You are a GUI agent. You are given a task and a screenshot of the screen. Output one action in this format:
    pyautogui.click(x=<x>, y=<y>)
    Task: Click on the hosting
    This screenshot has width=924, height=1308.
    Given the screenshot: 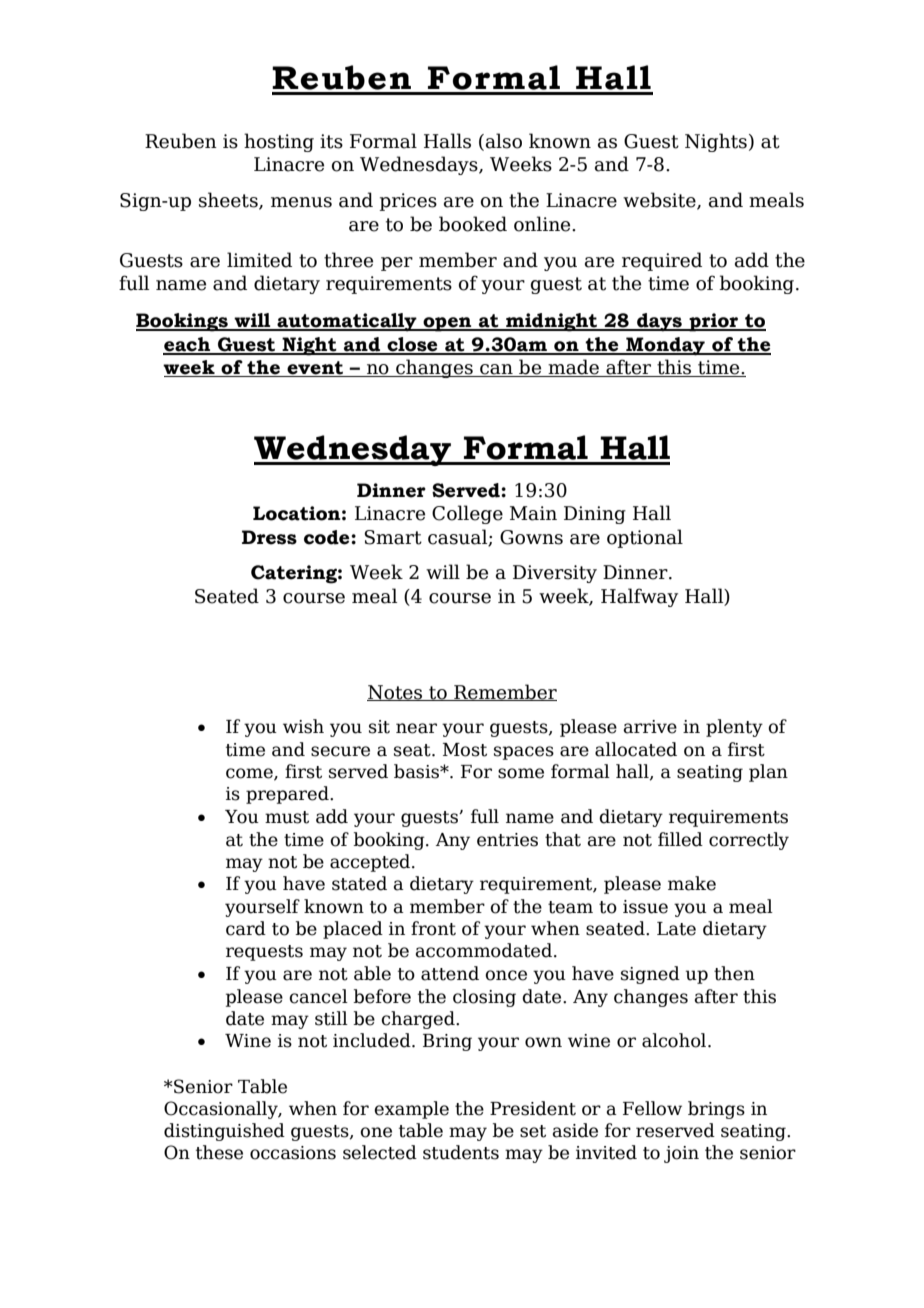 What is the action you would take?
    pyautogui.click(x=279, y=142)
